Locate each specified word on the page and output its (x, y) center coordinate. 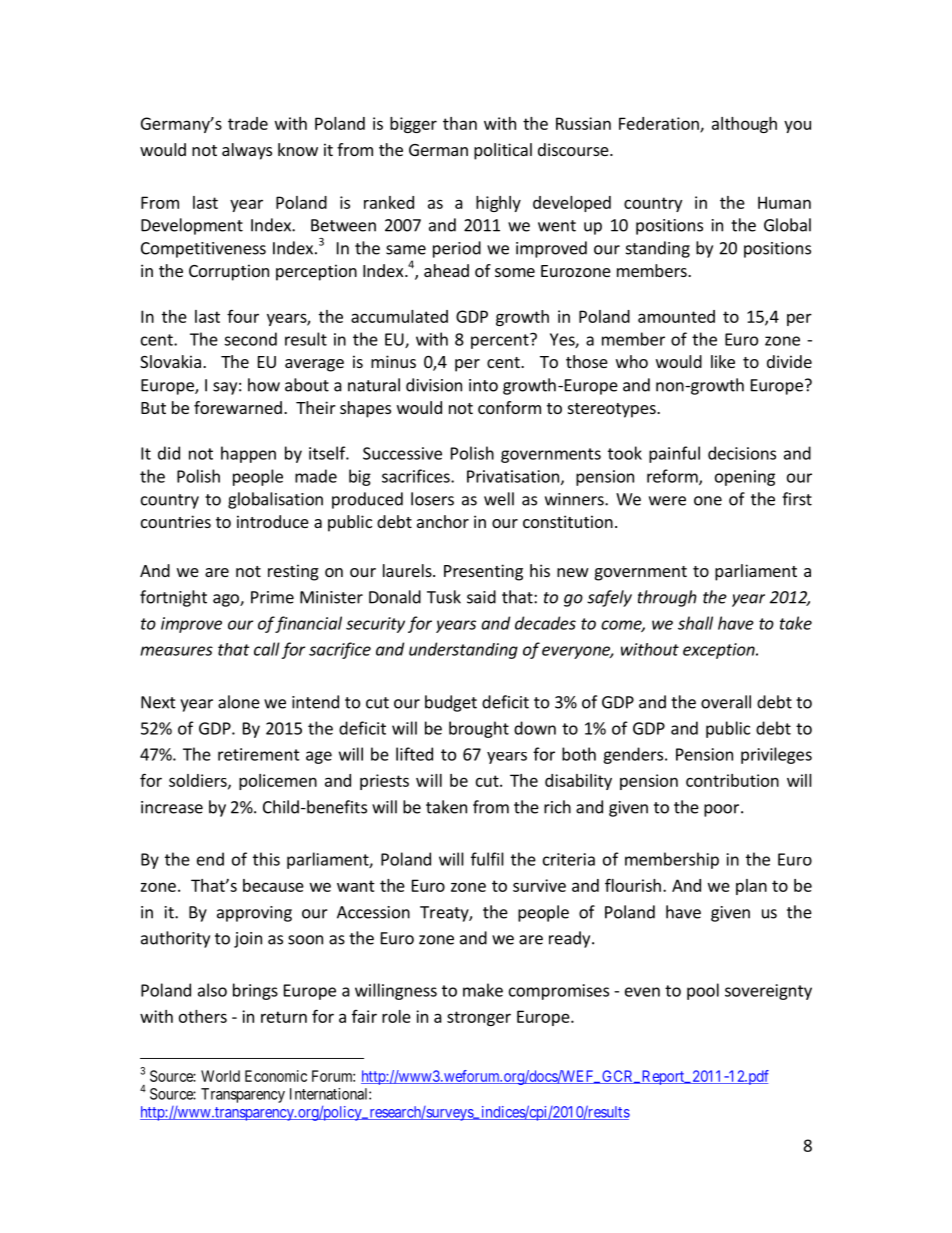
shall (695, 623)
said (481, 597)
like (723, 361)
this (266, 859)
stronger (479, 1018)
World (220, 1076)
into (483, 385)
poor (721, 810)
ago (227, 600)
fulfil (487, 859)
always (247, 151)
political (503, 151)
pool (703, 991)
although (744, 125)
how (264, 385)
